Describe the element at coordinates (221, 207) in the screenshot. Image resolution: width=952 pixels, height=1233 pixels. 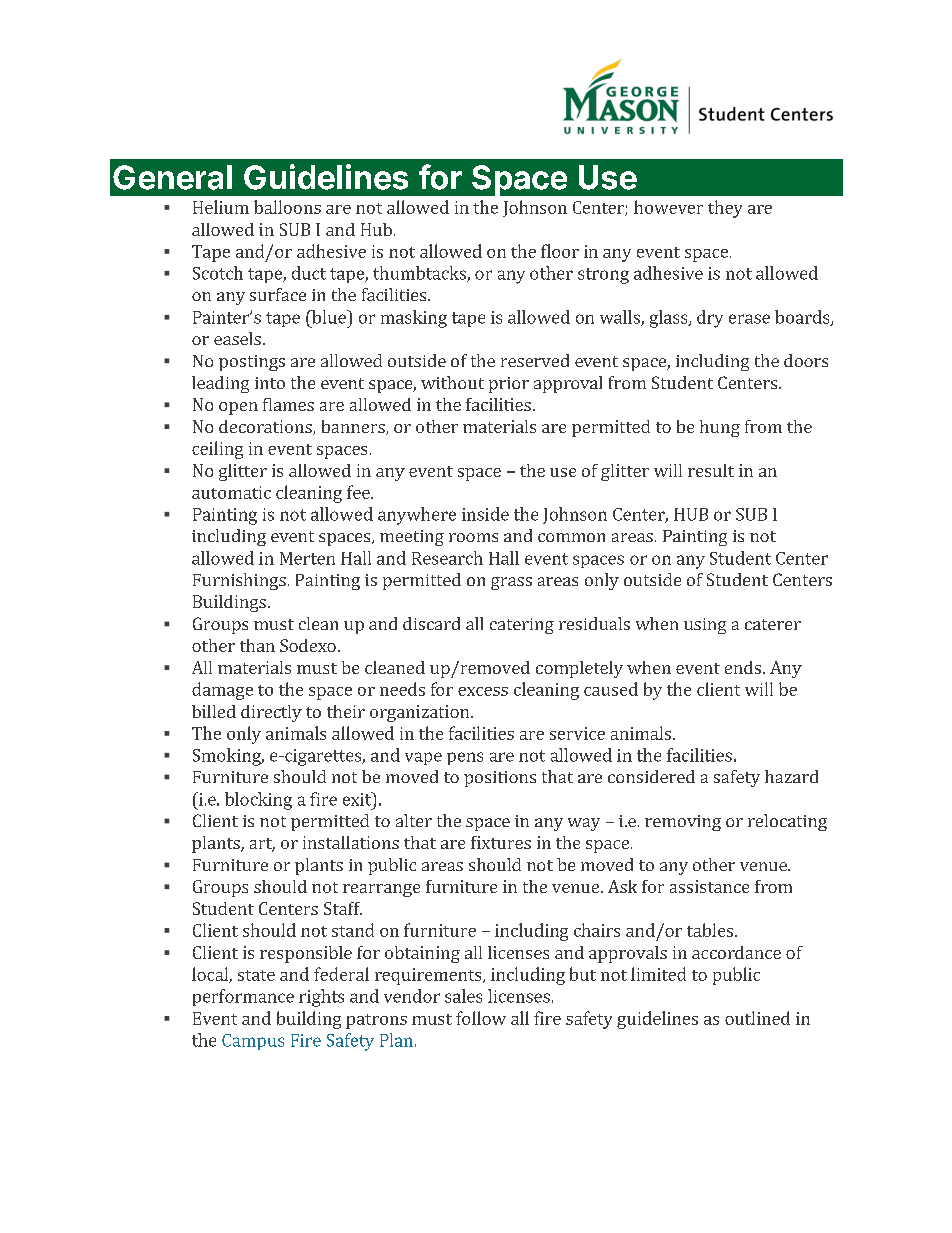
I see `Helium` at that location.
